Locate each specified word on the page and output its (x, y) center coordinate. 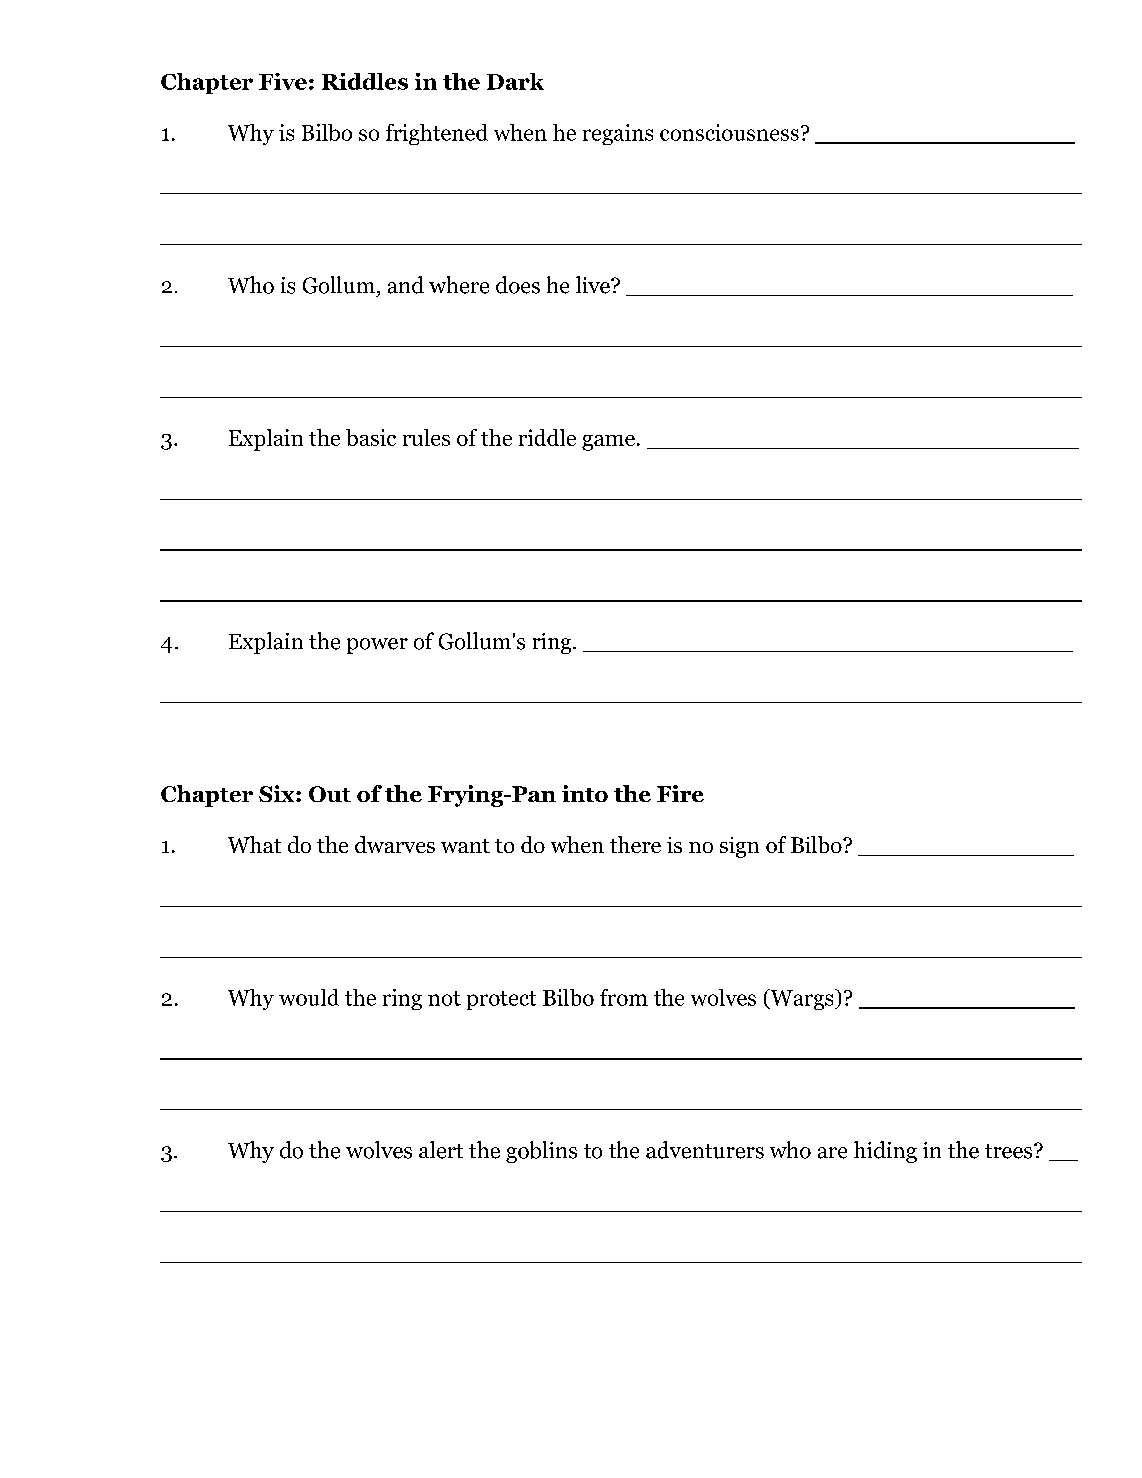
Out (330, 794)
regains (618, 134)
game (608, 443)
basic (371, 437)
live (594, 285)
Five (283, 81)
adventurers (705, 1150)
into (585, 793)
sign (739, 847)
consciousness (729, 132)
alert (441, 1150)
